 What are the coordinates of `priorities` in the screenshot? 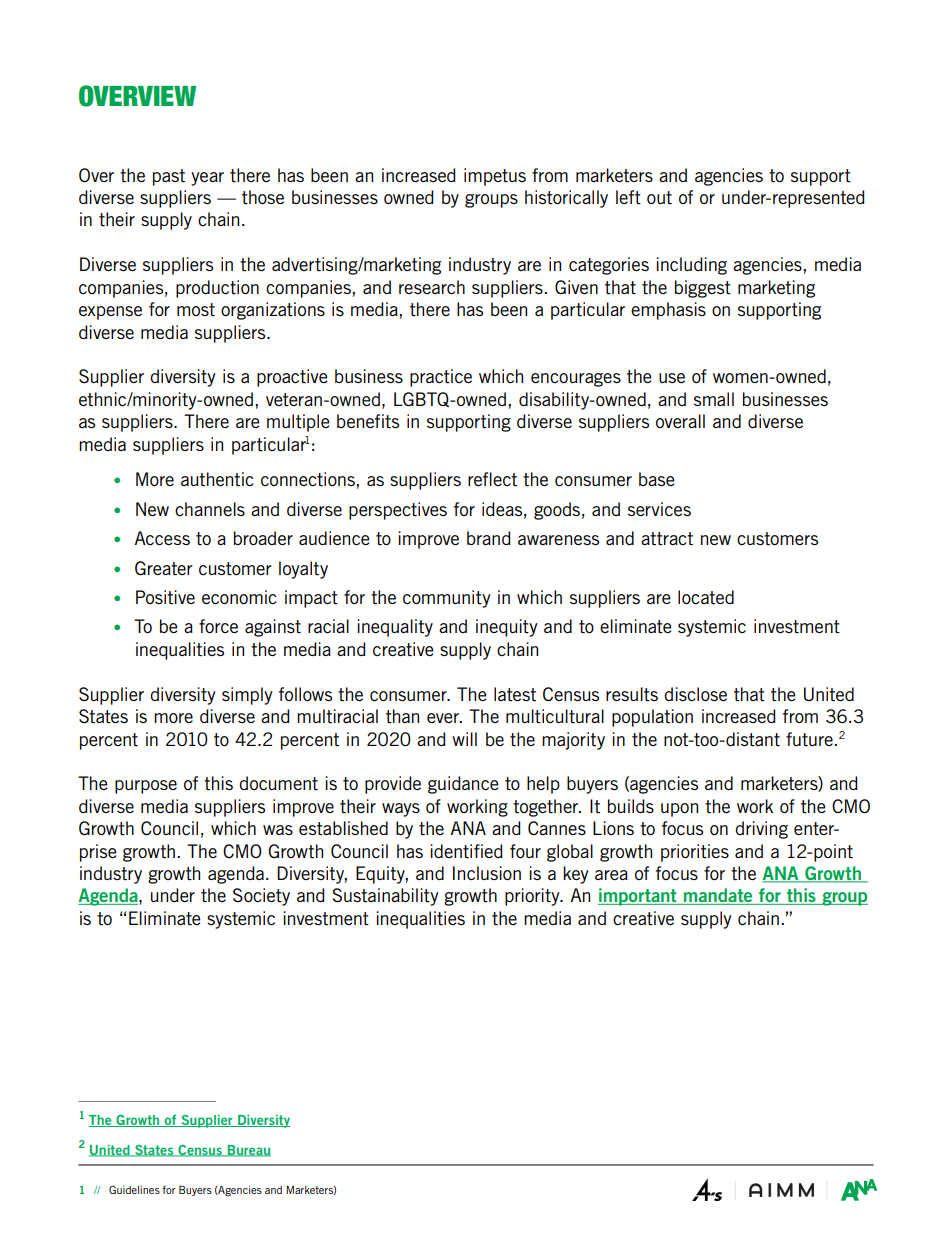 It's located at (695, 853).
